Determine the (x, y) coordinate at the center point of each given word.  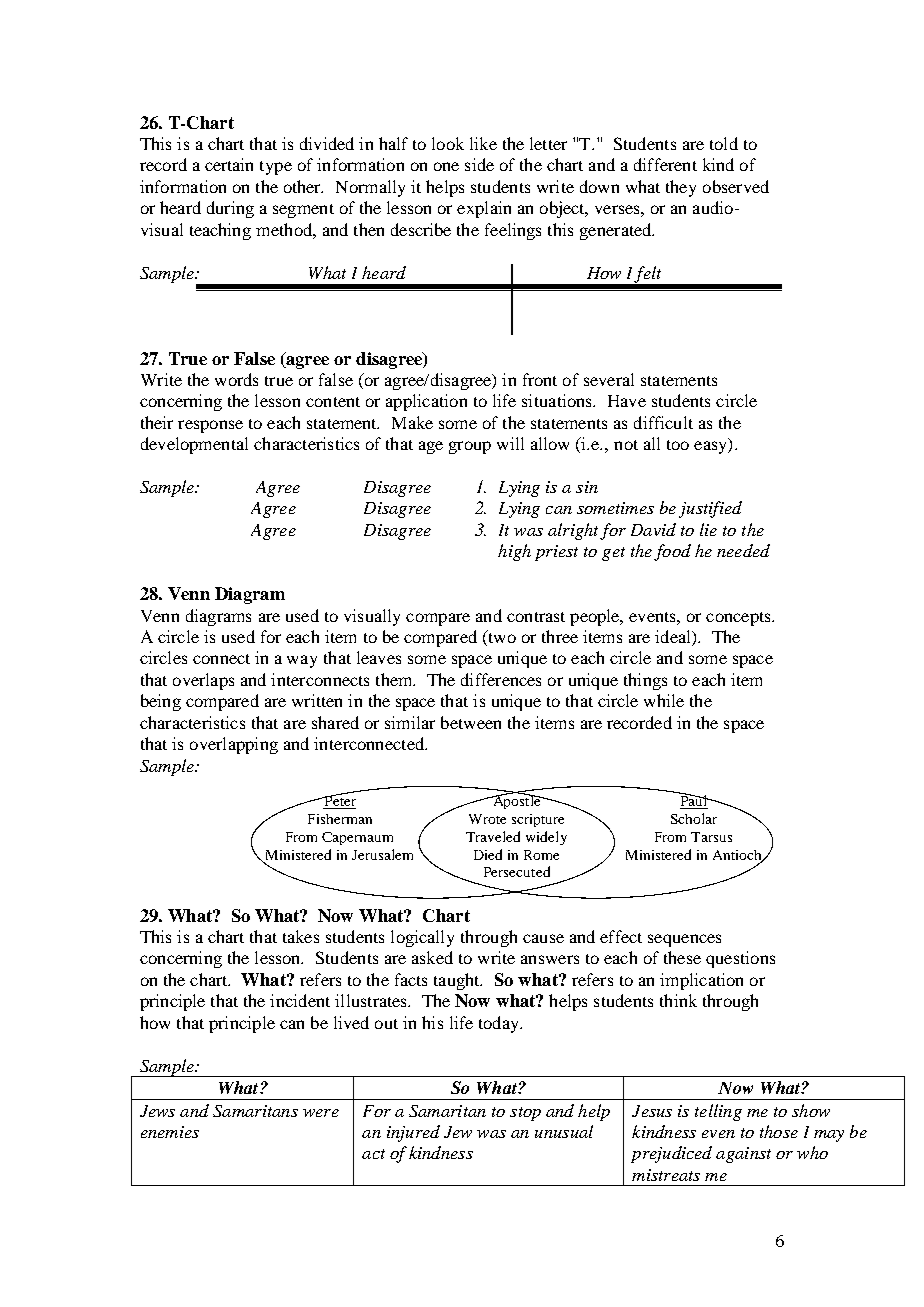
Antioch (738, 856)
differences (501, 679)
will (510, 443)
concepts (739, 619)
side (479, 164)
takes (301, 936)
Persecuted (517, 871)
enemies (170, 1132)
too (678, 445)
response (210, 426)
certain (229, 164)
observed (736, 186)
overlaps (203, 681)
